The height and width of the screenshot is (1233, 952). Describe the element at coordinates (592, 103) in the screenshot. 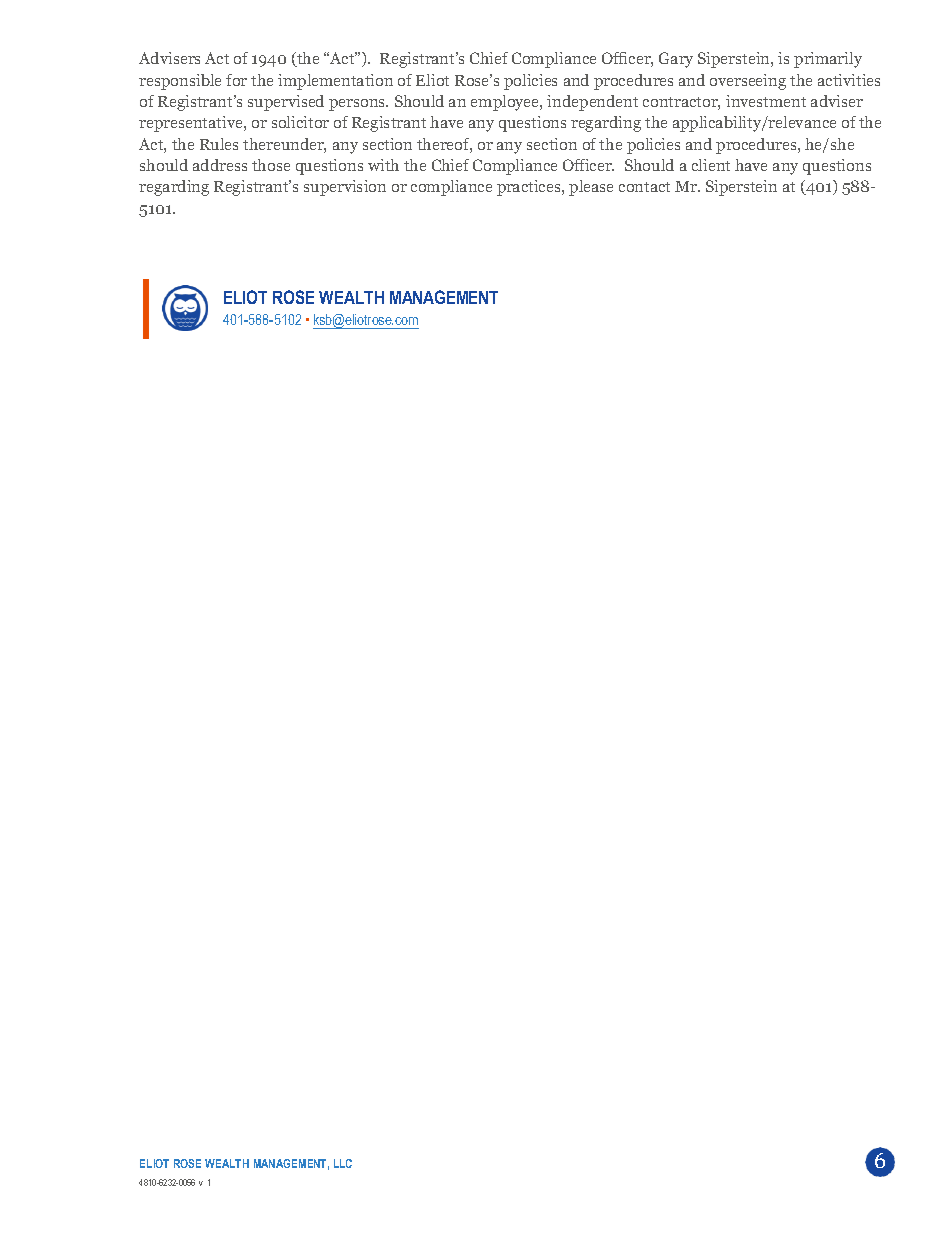

I see `independent` at that location.
